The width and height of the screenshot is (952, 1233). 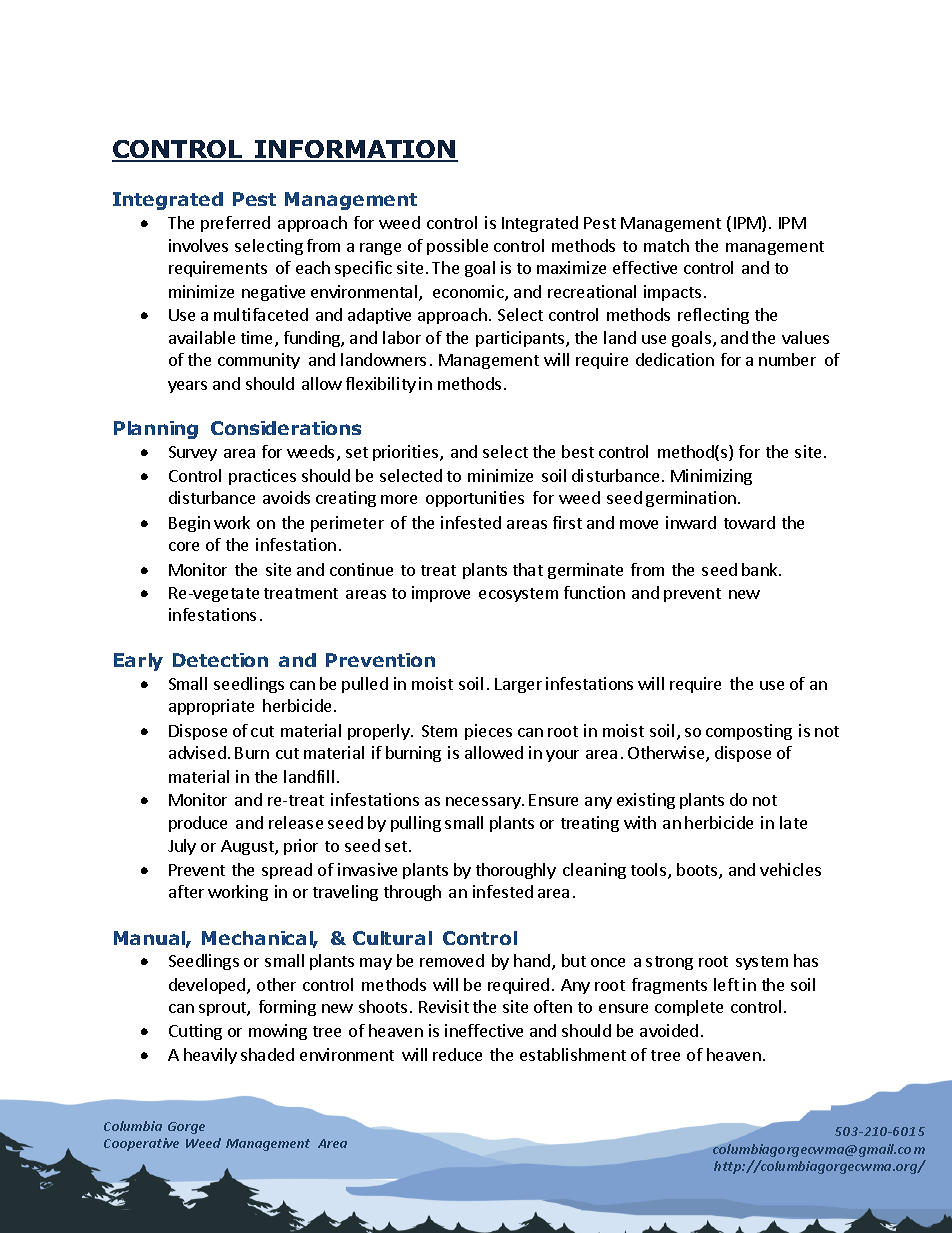 What do you see at coordinates (666, 245) in the screenshot?
I see `match` at bounding box center [666, 245].
